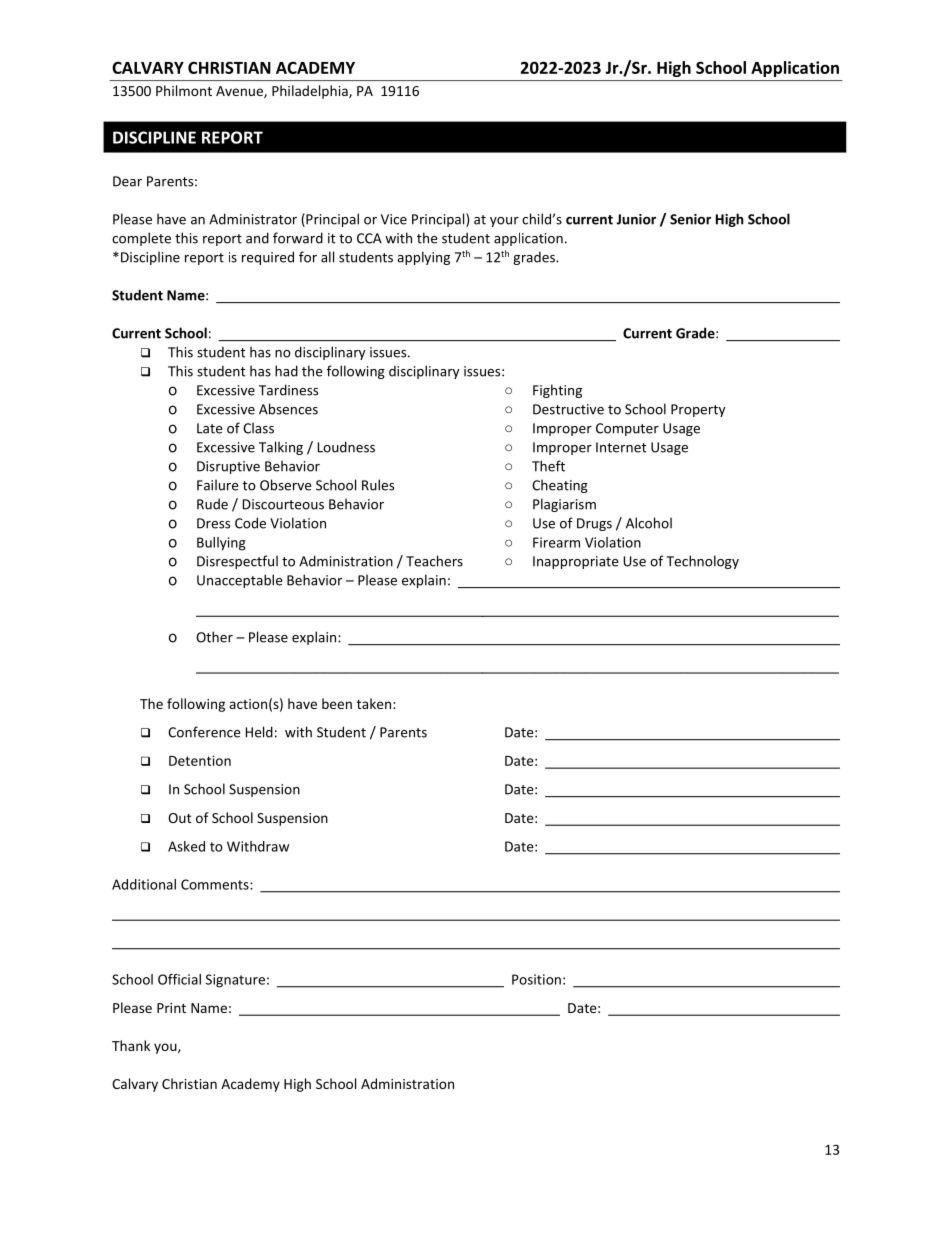  What do you see at coordinates (179, 818) in the image?
I see `Out` at bounding box center [179, 818].
